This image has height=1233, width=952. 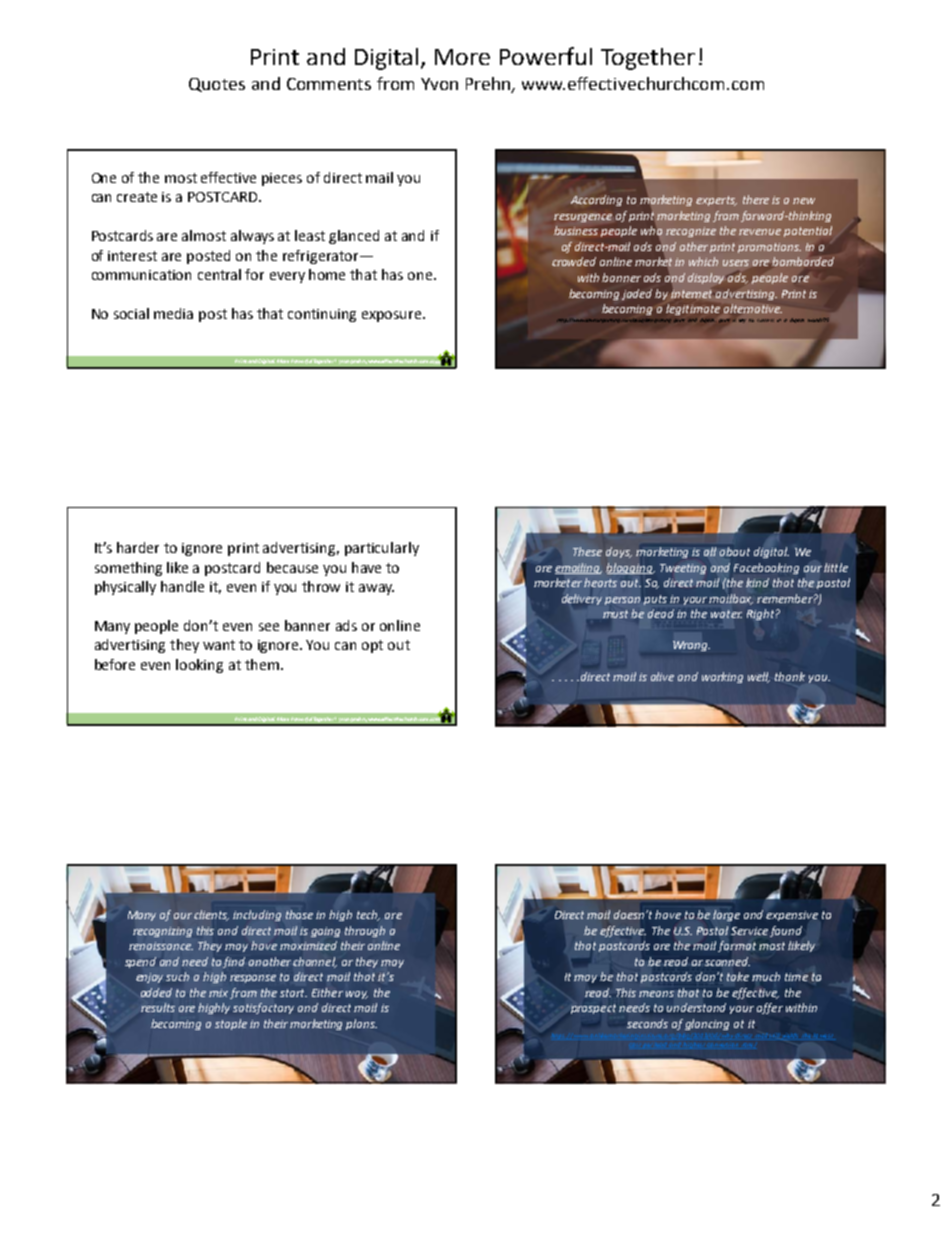 What do you see at coordinates (756, 199) in the image?
I see `there` at bounding box center [756, 199].
